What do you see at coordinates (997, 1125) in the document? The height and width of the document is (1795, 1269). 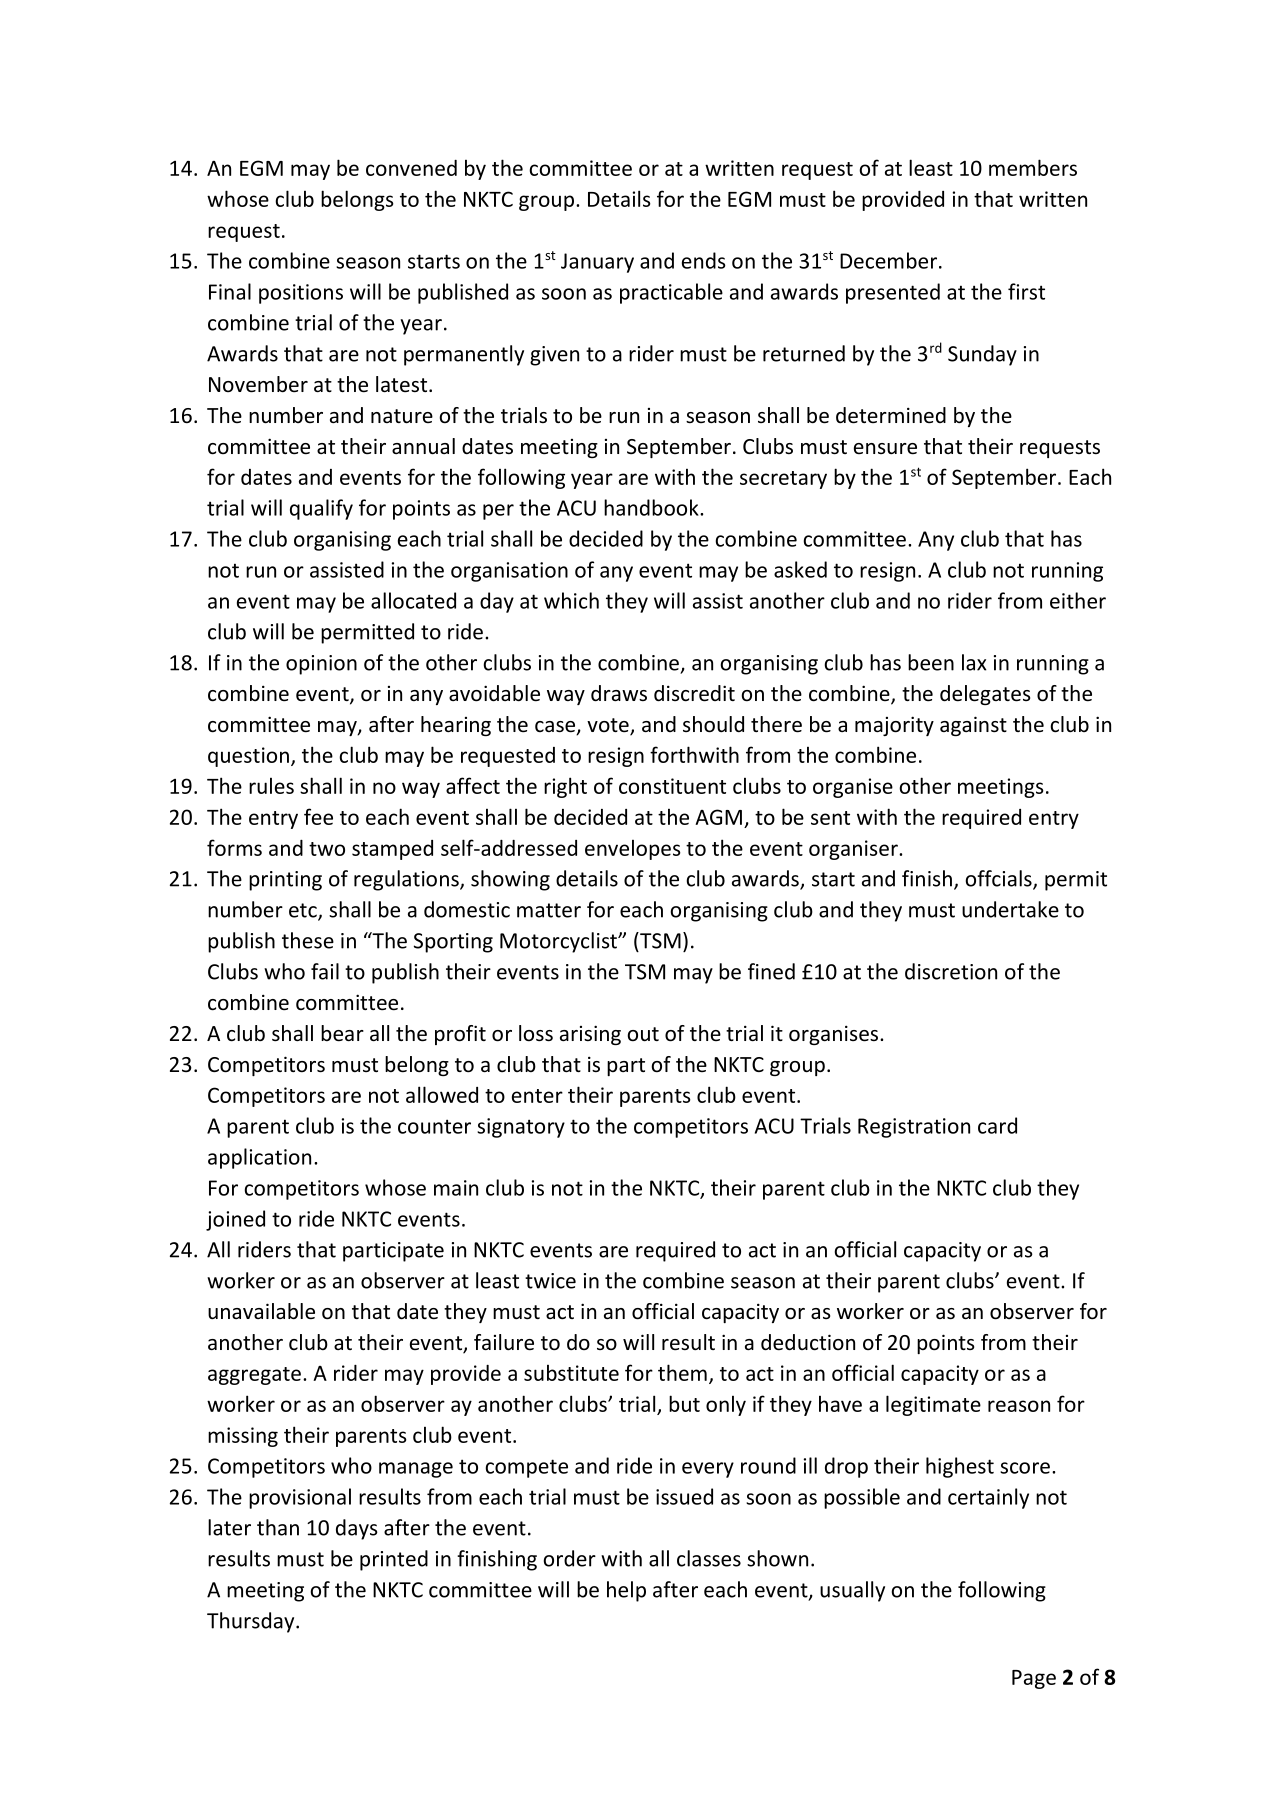 I see `card` at bounding box center [997, 1125].
